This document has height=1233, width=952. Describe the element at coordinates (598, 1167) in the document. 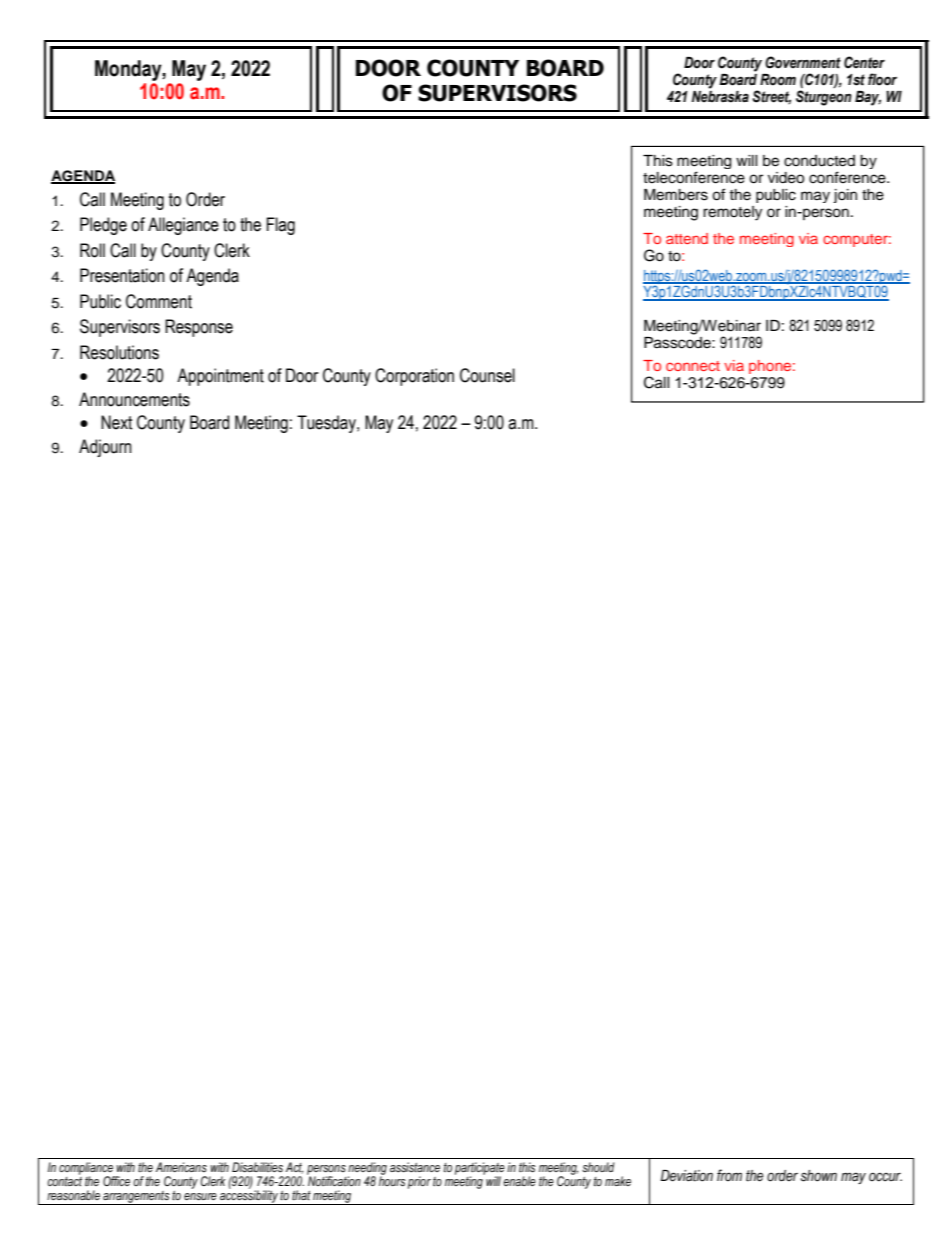

I see `should` at that location.
